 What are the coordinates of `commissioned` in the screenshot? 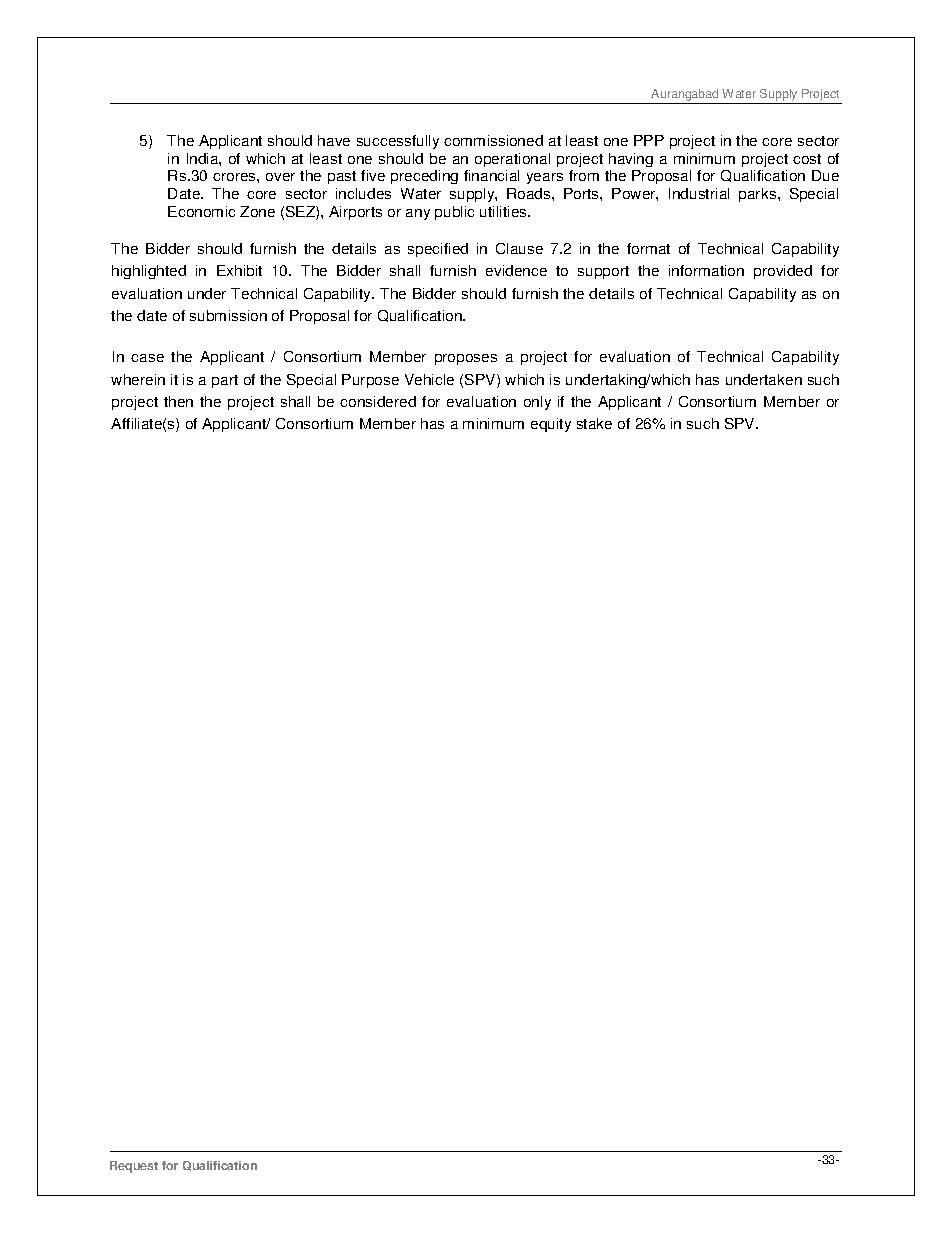 It's located at (493, 140).
